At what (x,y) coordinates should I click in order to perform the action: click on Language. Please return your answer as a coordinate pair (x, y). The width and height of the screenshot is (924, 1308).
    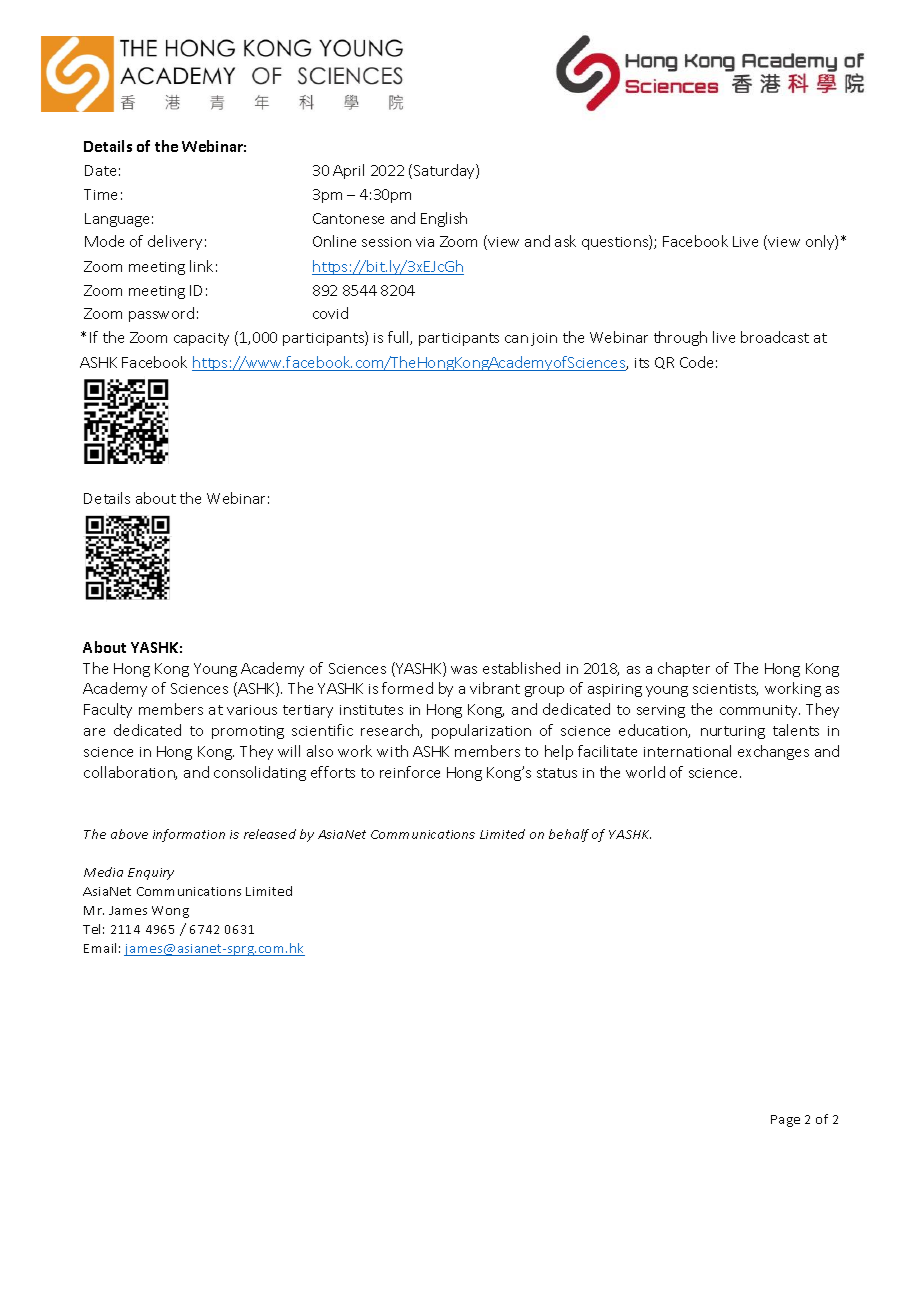
    Looking at the image, I should click on (117, 220).
